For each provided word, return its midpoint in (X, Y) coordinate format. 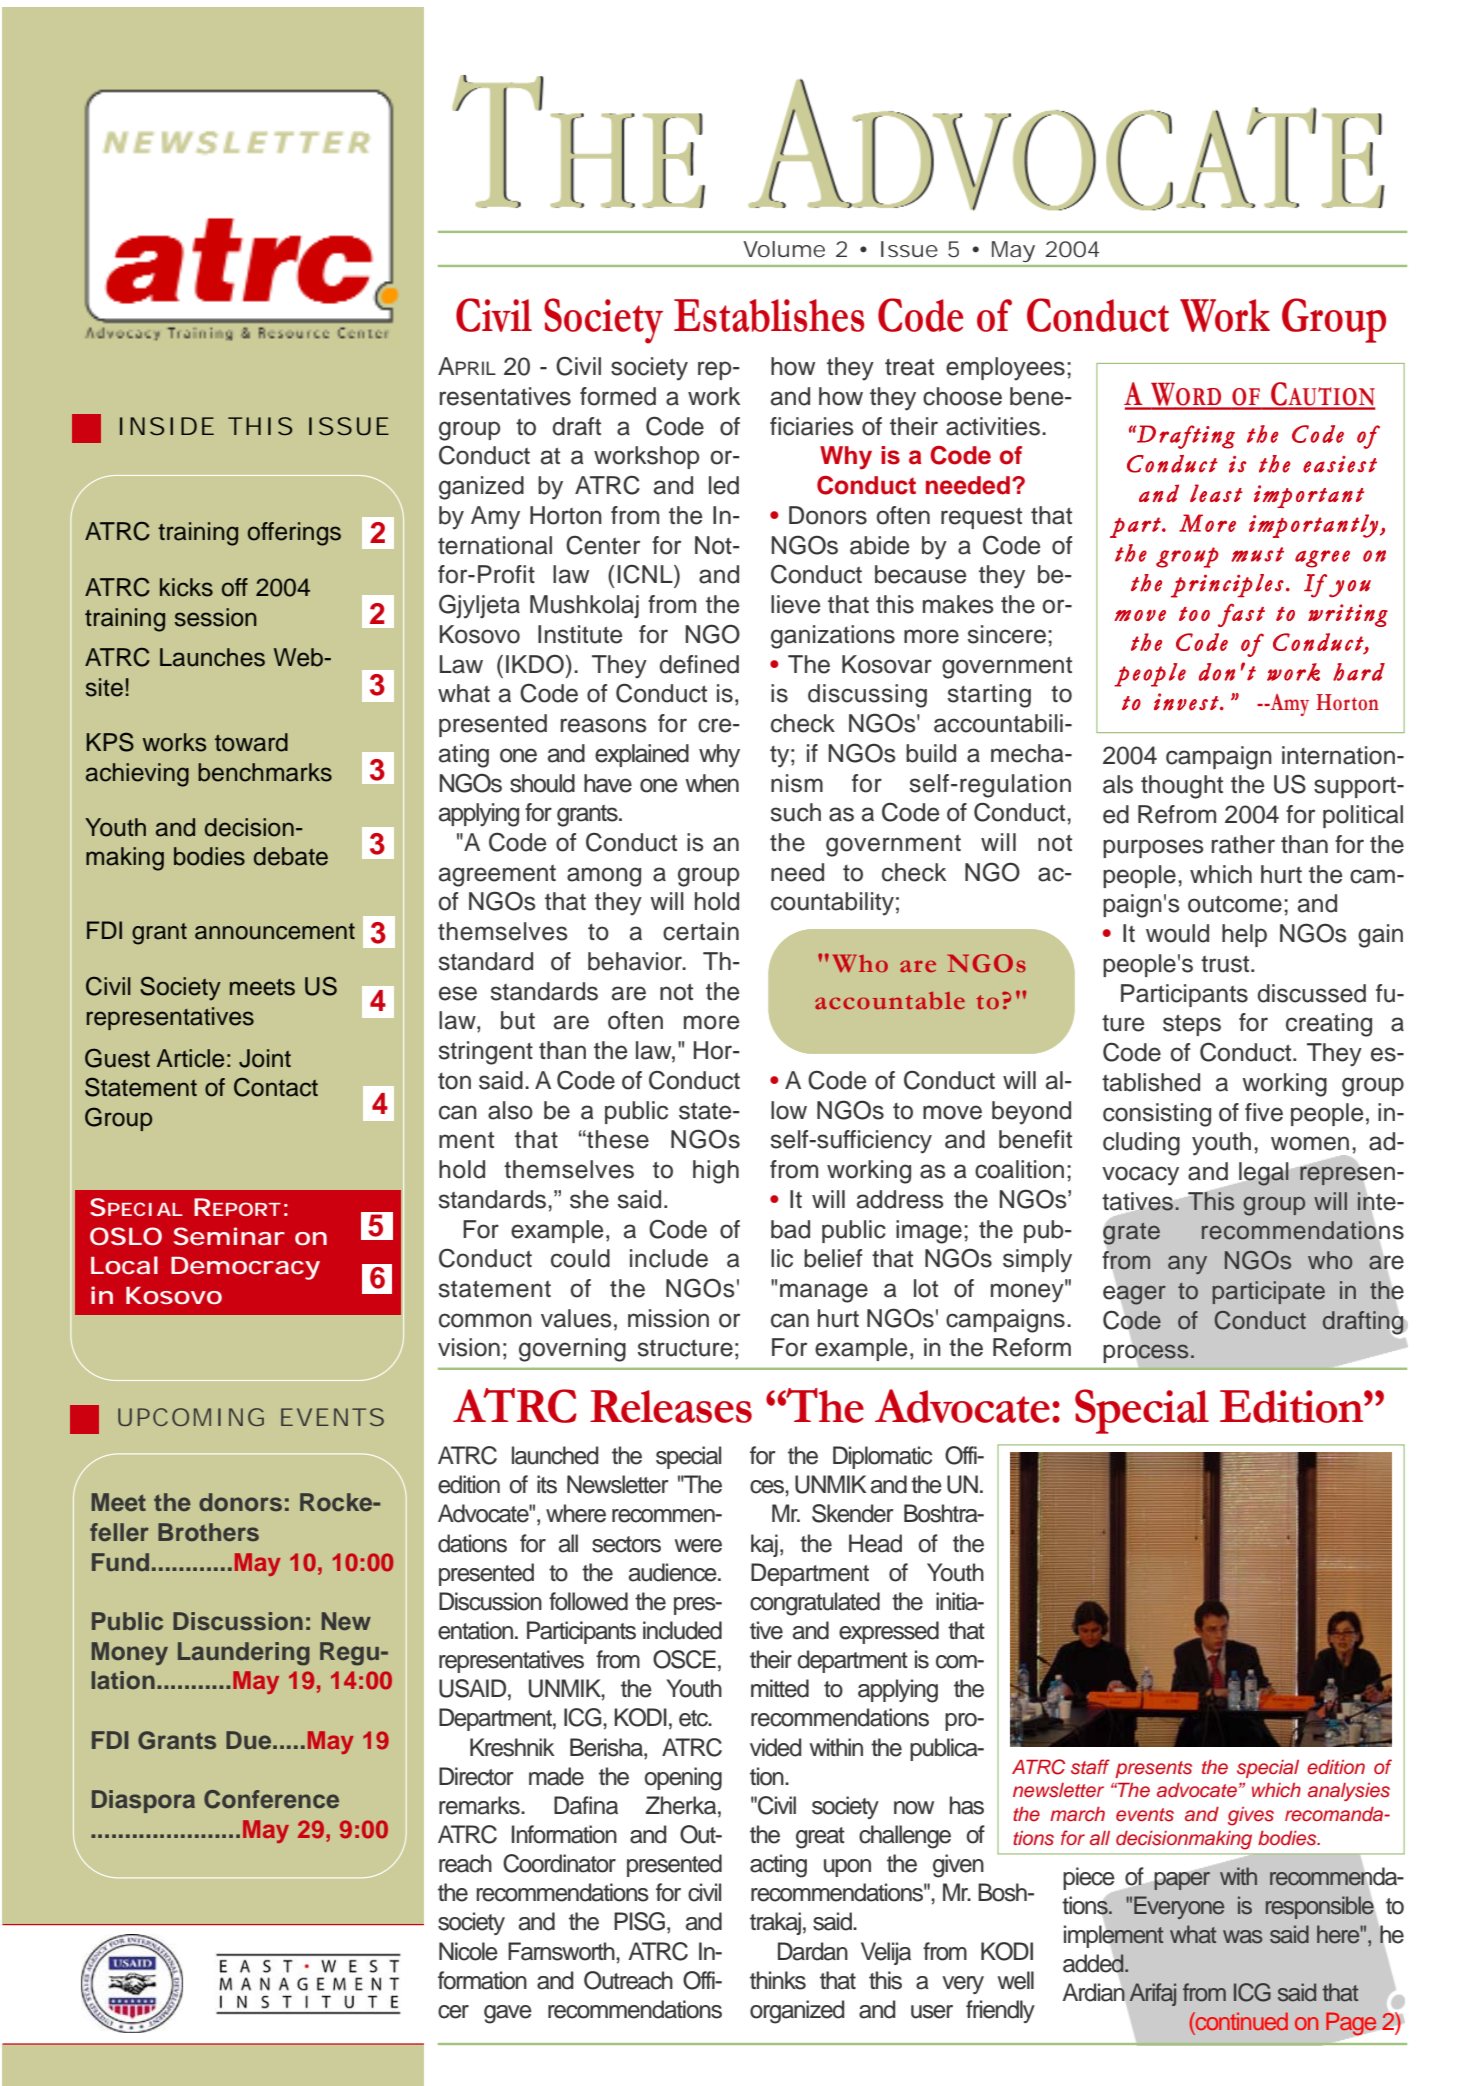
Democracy (245, 1268)
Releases (671, 1406)
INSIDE (167, 426)
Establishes (769, 315)
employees (1005, 369)
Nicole (468, 1951)
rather (1243, 844)
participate (1269, 1292)
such (796, 812)
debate (291, 856)
